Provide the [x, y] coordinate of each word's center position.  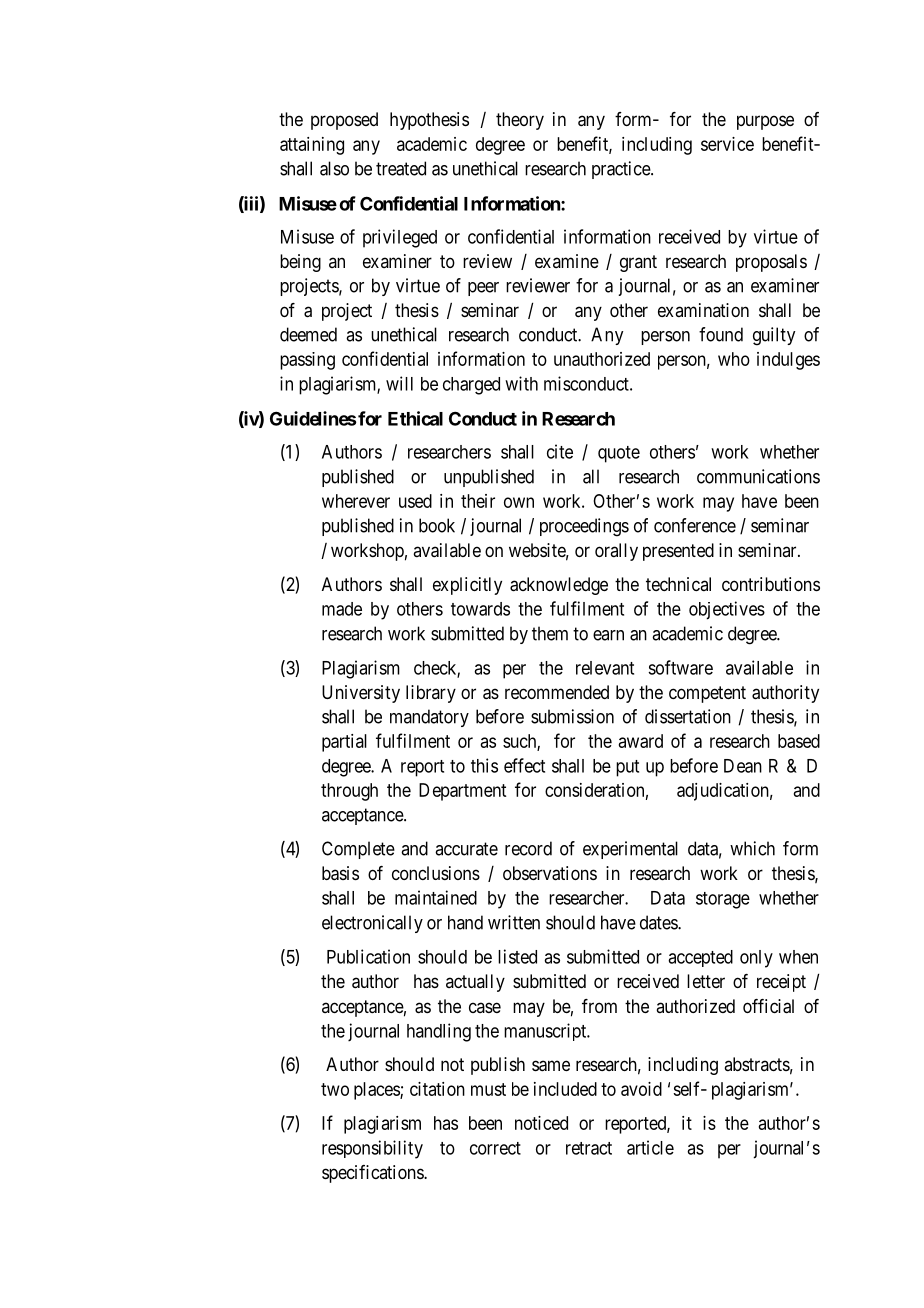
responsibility [372, 1149]
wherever [356, 501]
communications [758, 476]
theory [520, 121]
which [752, 848]
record [528, 848]
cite [560, 451]
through [349, 792]
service [727, 144]
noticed [541, 1123]
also [334, 168]
